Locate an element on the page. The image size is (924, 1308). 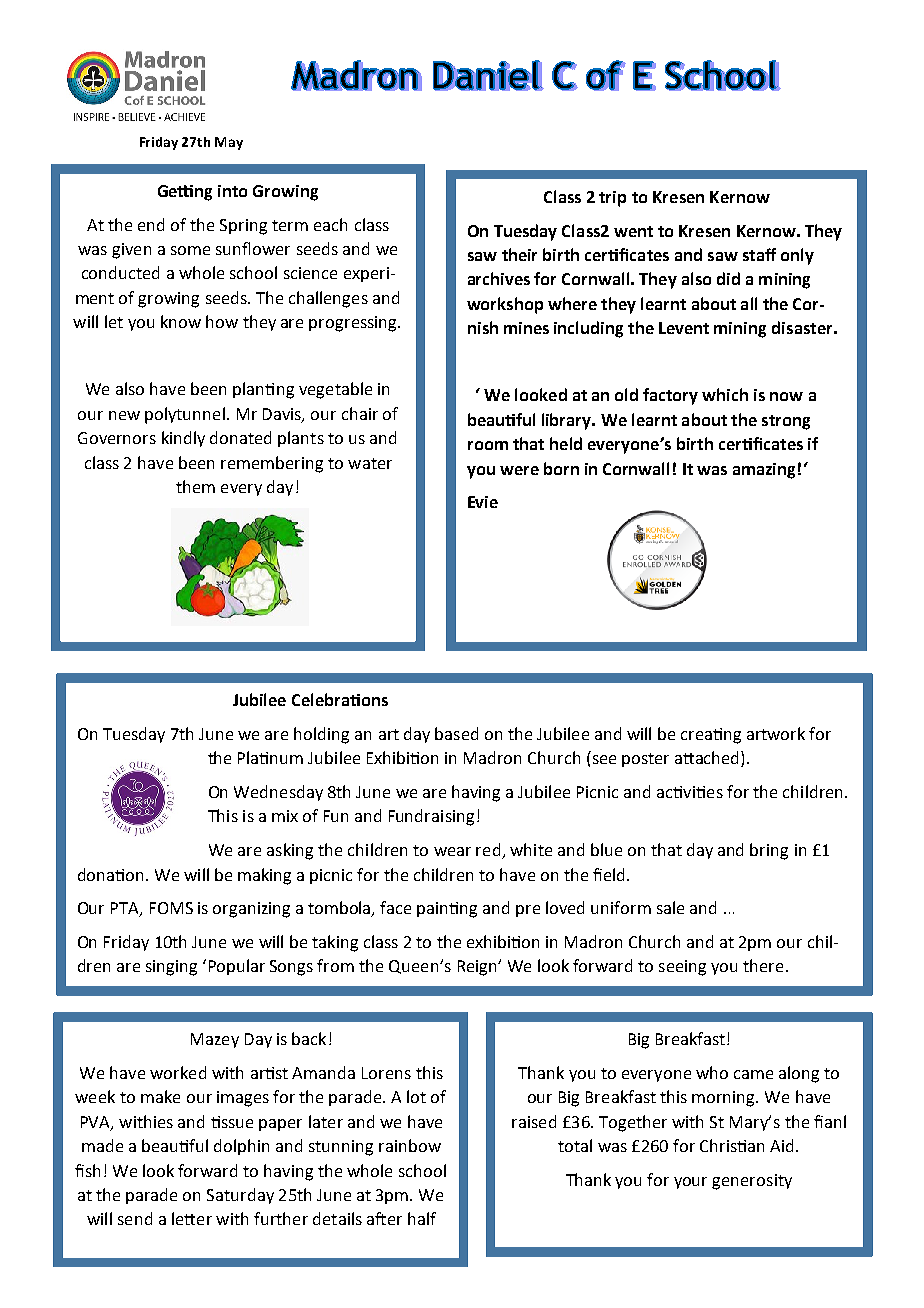
Getting is located at coordinates (185, 193).
